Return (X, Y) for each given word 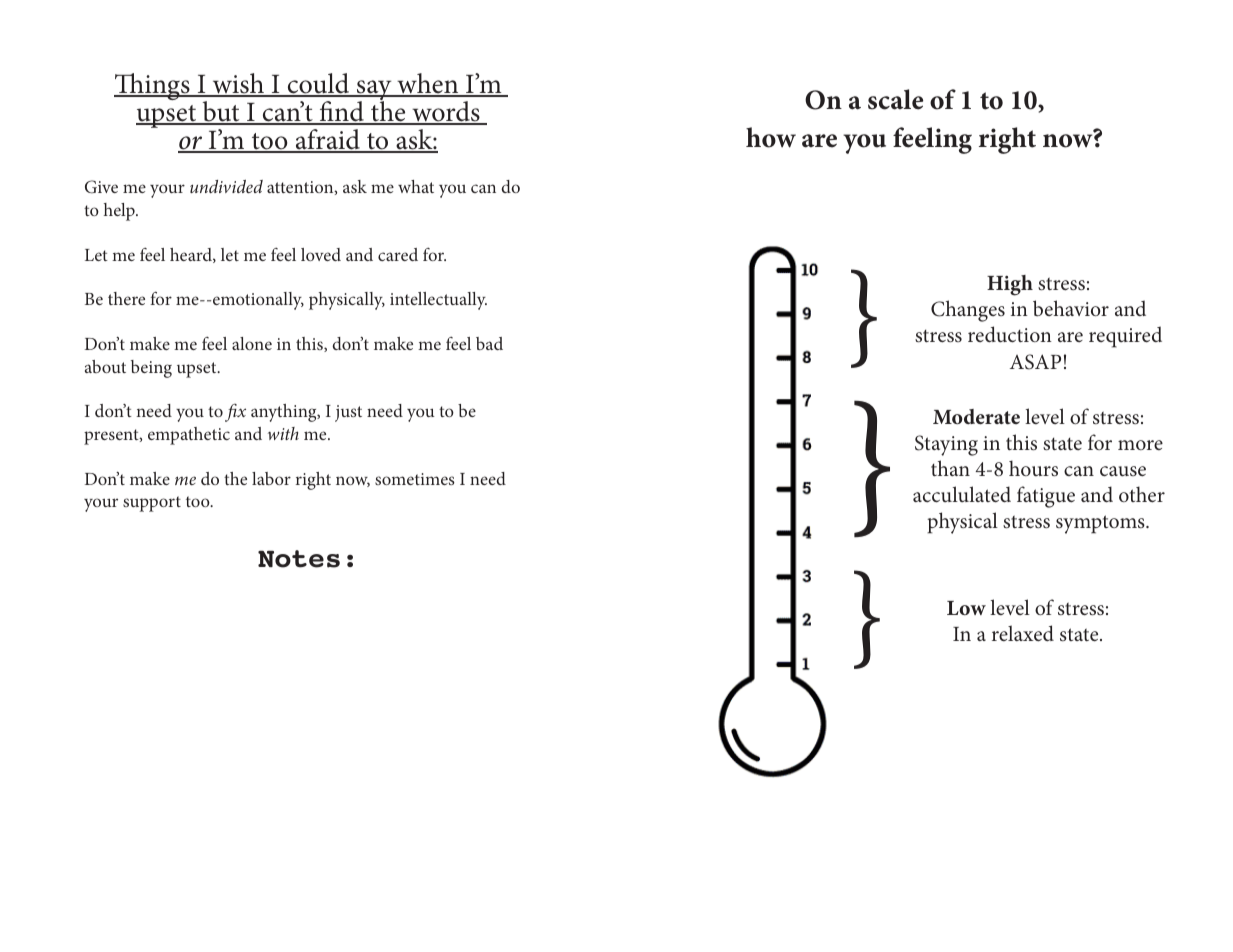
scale (895, 99)
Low (966, 608)
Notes (299, 559)
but (221, 112)
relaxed (1023, 633)
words (446, 112)
